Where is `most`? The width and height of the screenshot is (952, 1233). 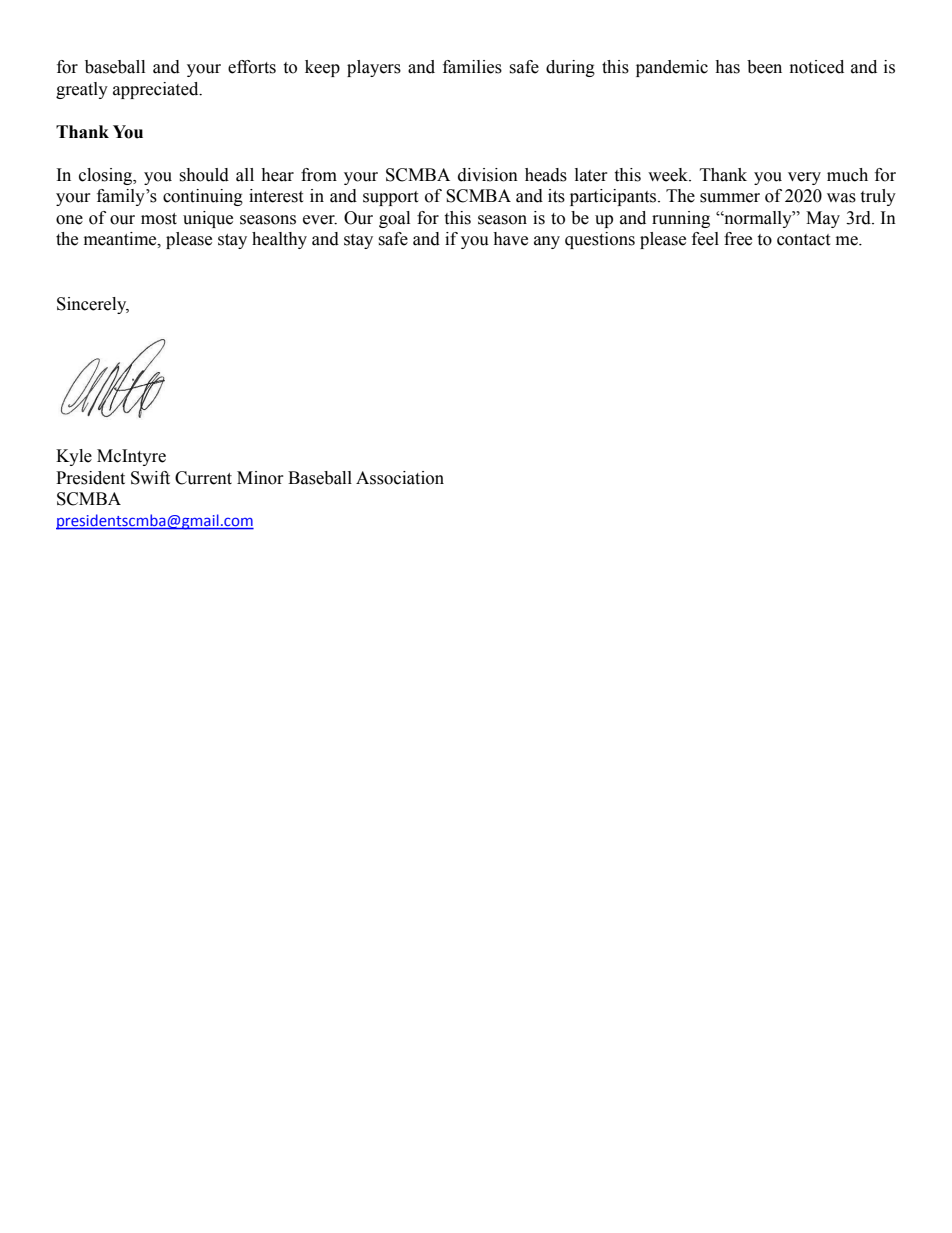
most is located at coordinates (159, 219).
